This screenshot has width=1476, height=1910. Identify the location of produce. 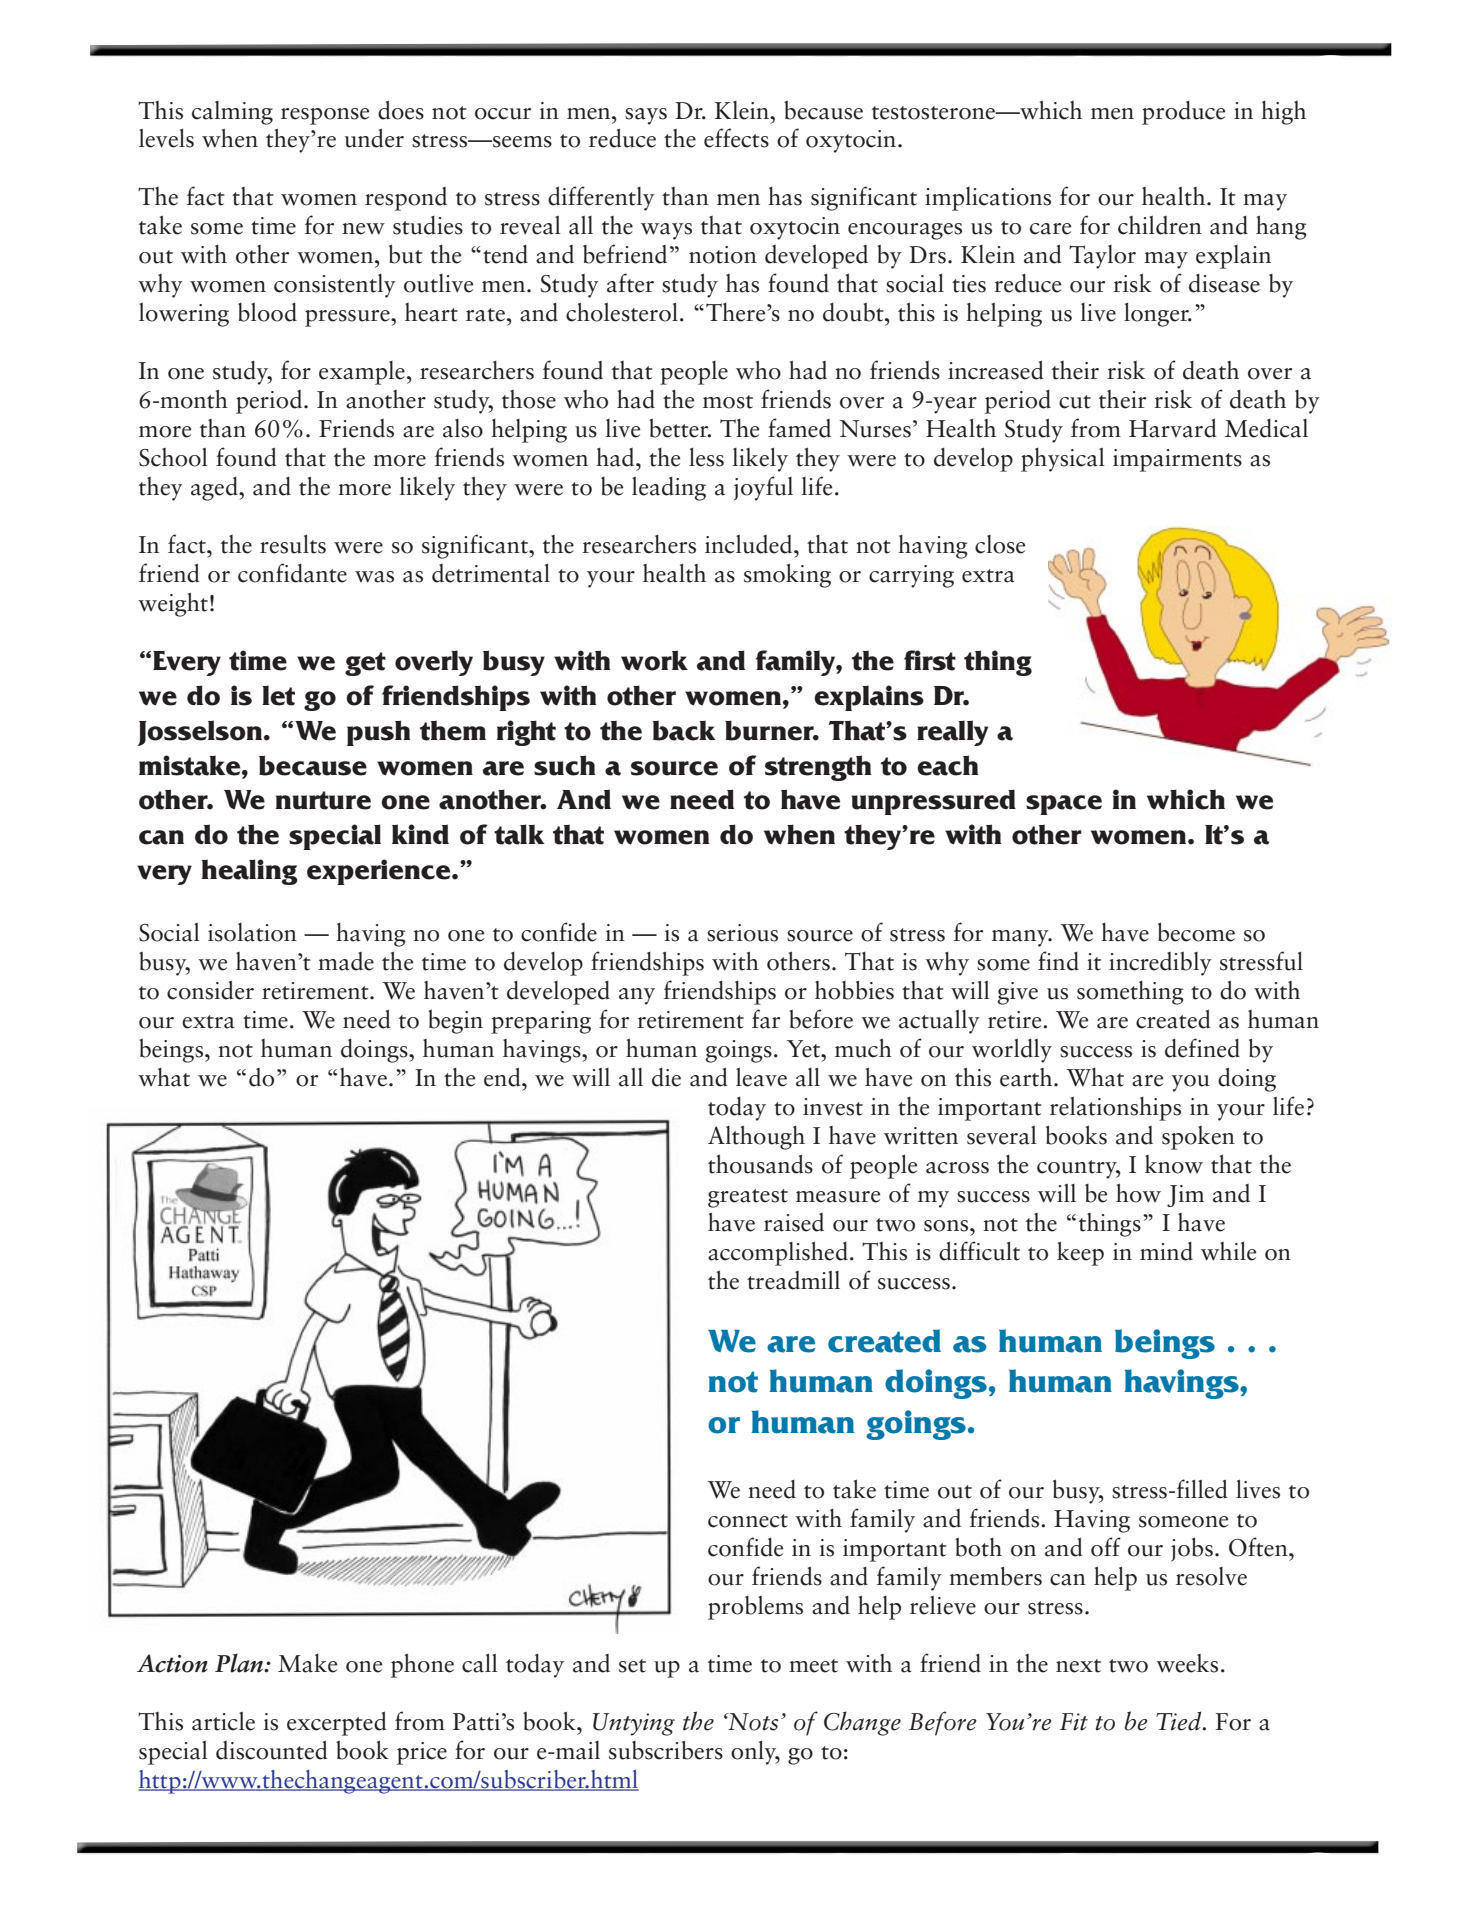
(1183, 113).
